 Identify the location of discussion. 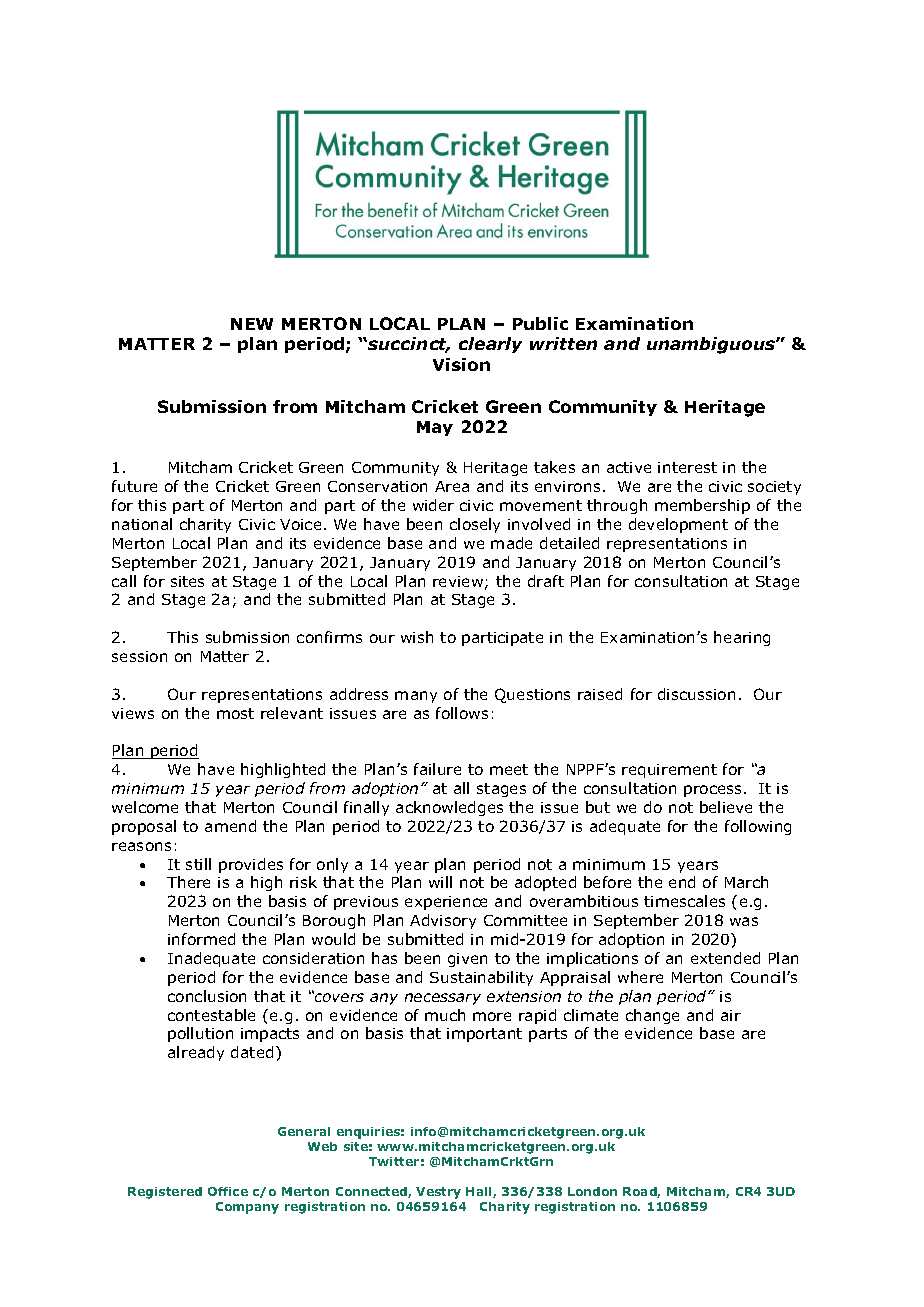
(696, 694).
